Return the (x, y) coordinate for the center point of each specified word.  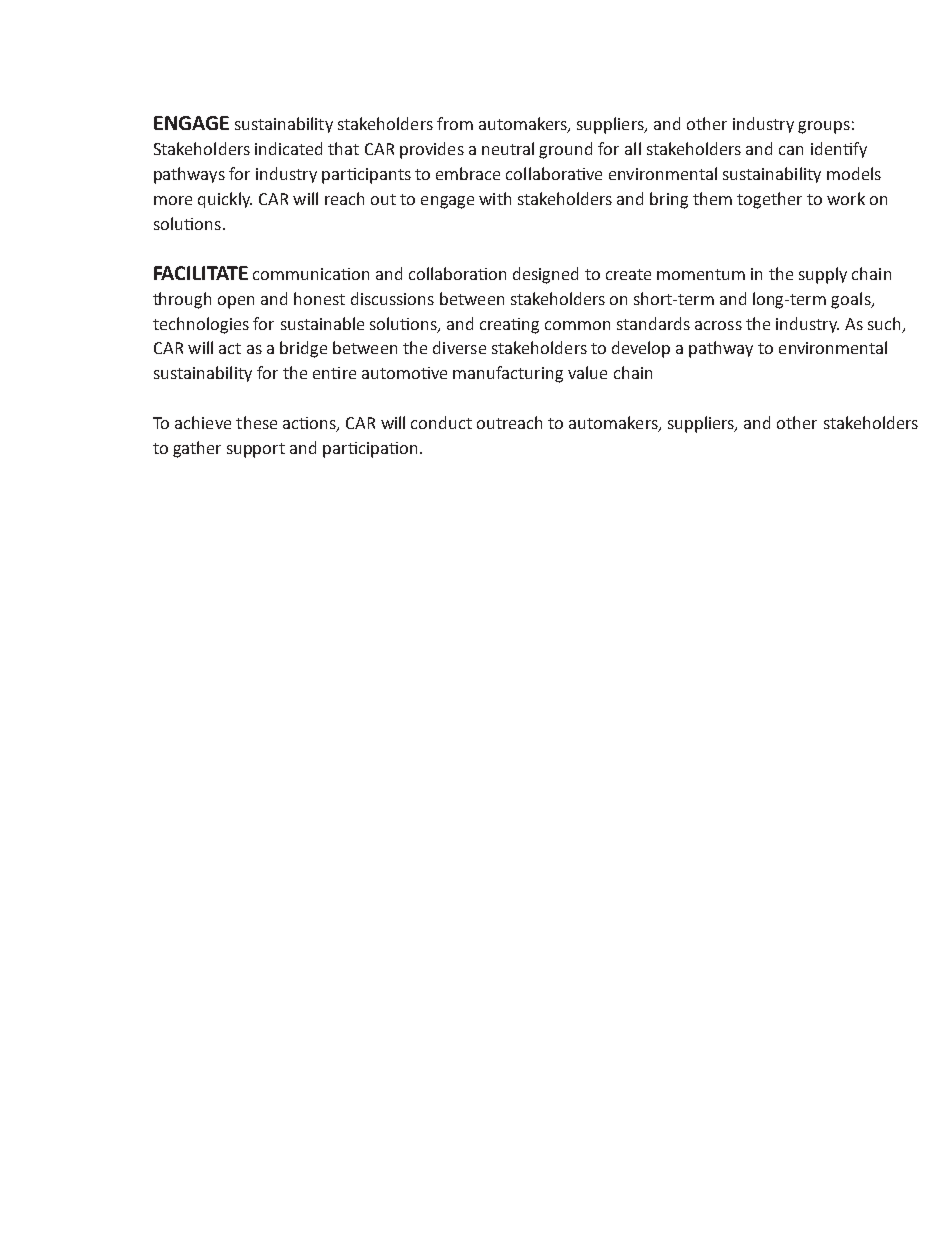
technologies (201, 325)
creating (509, 326)
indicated (288, 148)
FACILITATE (201, 273)
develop (641, 349)
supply (823, 275)
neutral (508, 148)
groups (824, 127)
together (769, 200)
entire (334, 373)
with (495, 198)
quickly (225, 200)
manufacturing (508, 374)
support (256, 450)
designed (545, 275)
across (718, 325)
